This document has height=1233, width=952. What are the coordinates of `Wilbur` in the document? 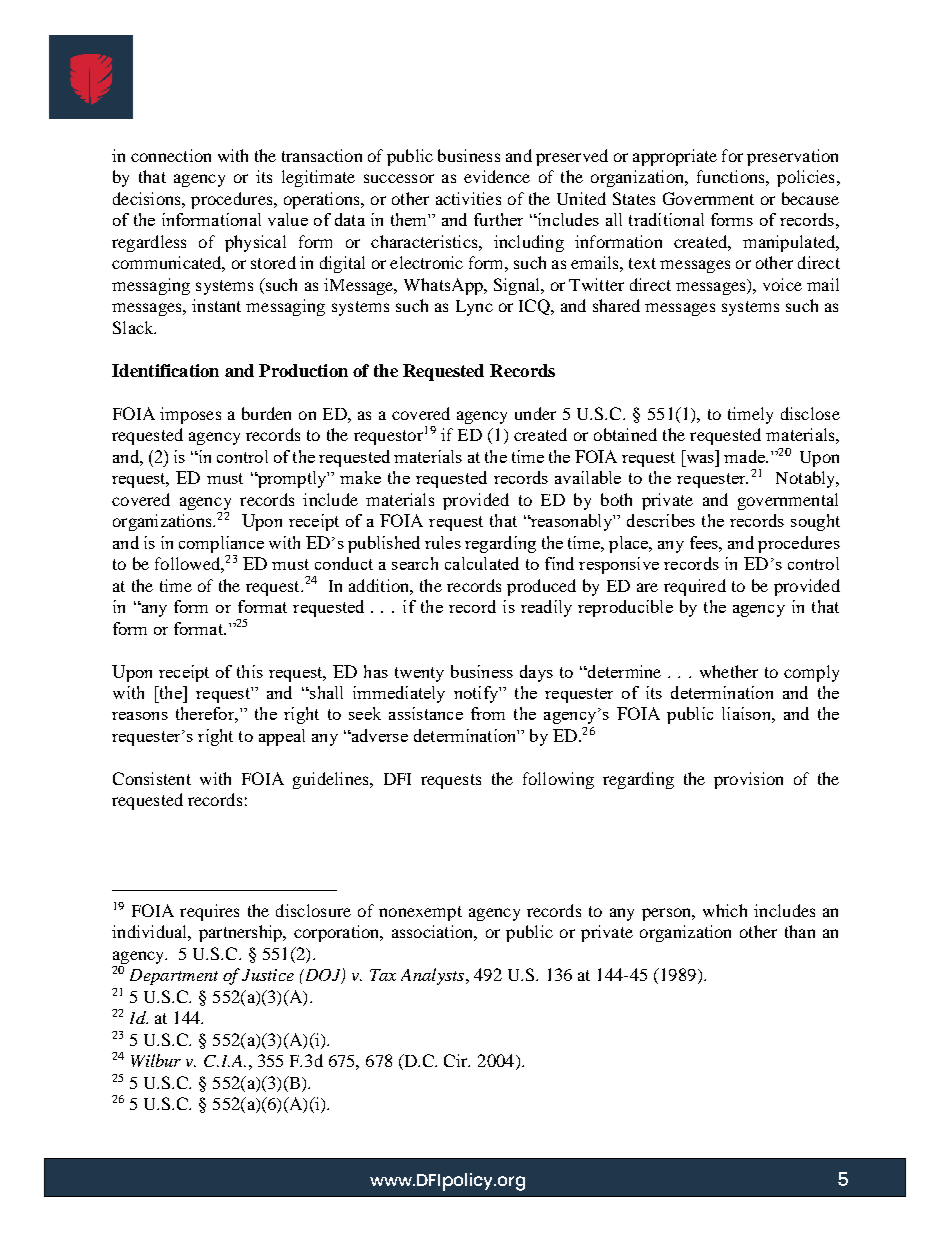 It's located at (156, 1060).
